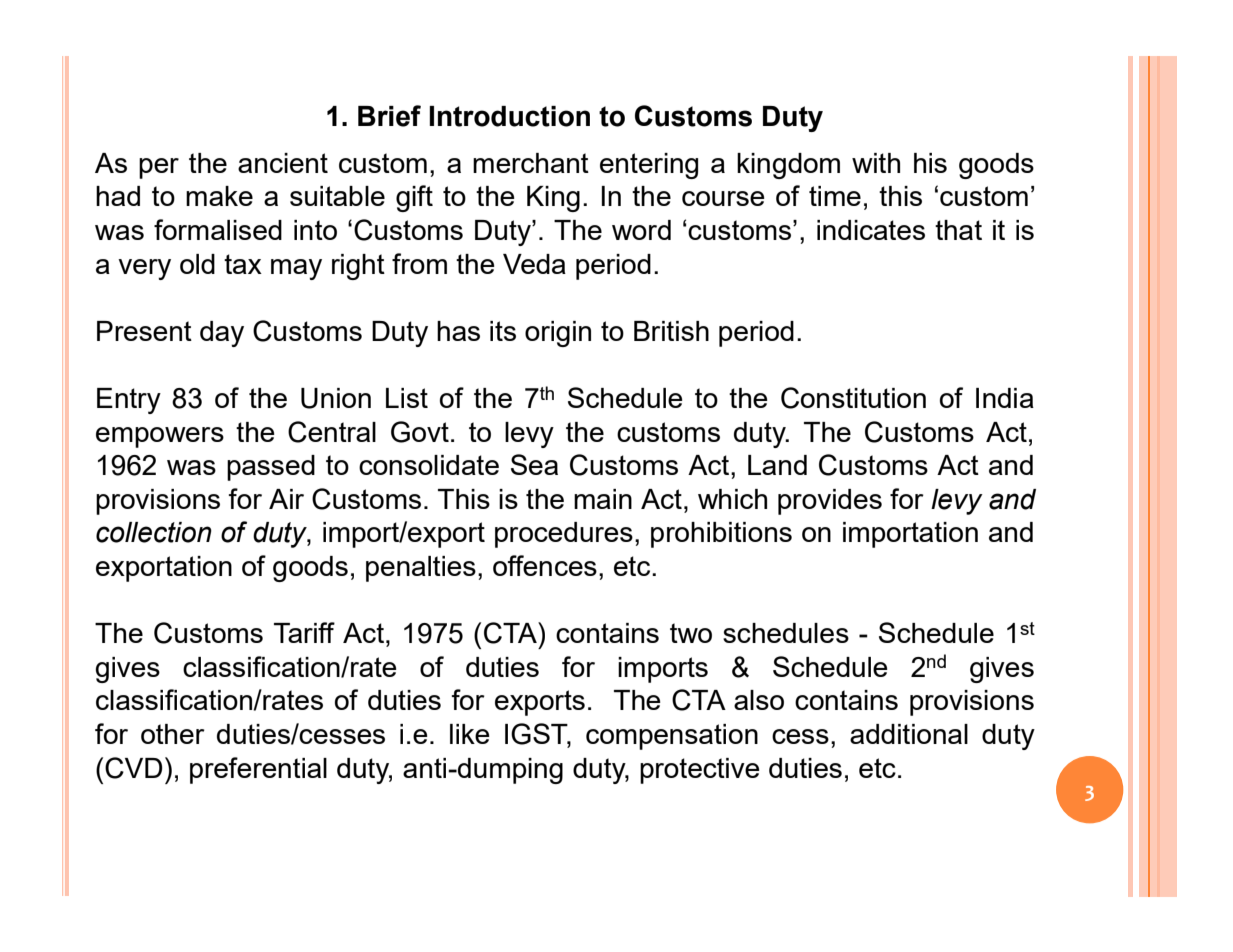 The width and height of the screenshot is (1233, 952). Describe the element at coordinates (853, 398) in the screenshot. I see `Constitution` at that location.
